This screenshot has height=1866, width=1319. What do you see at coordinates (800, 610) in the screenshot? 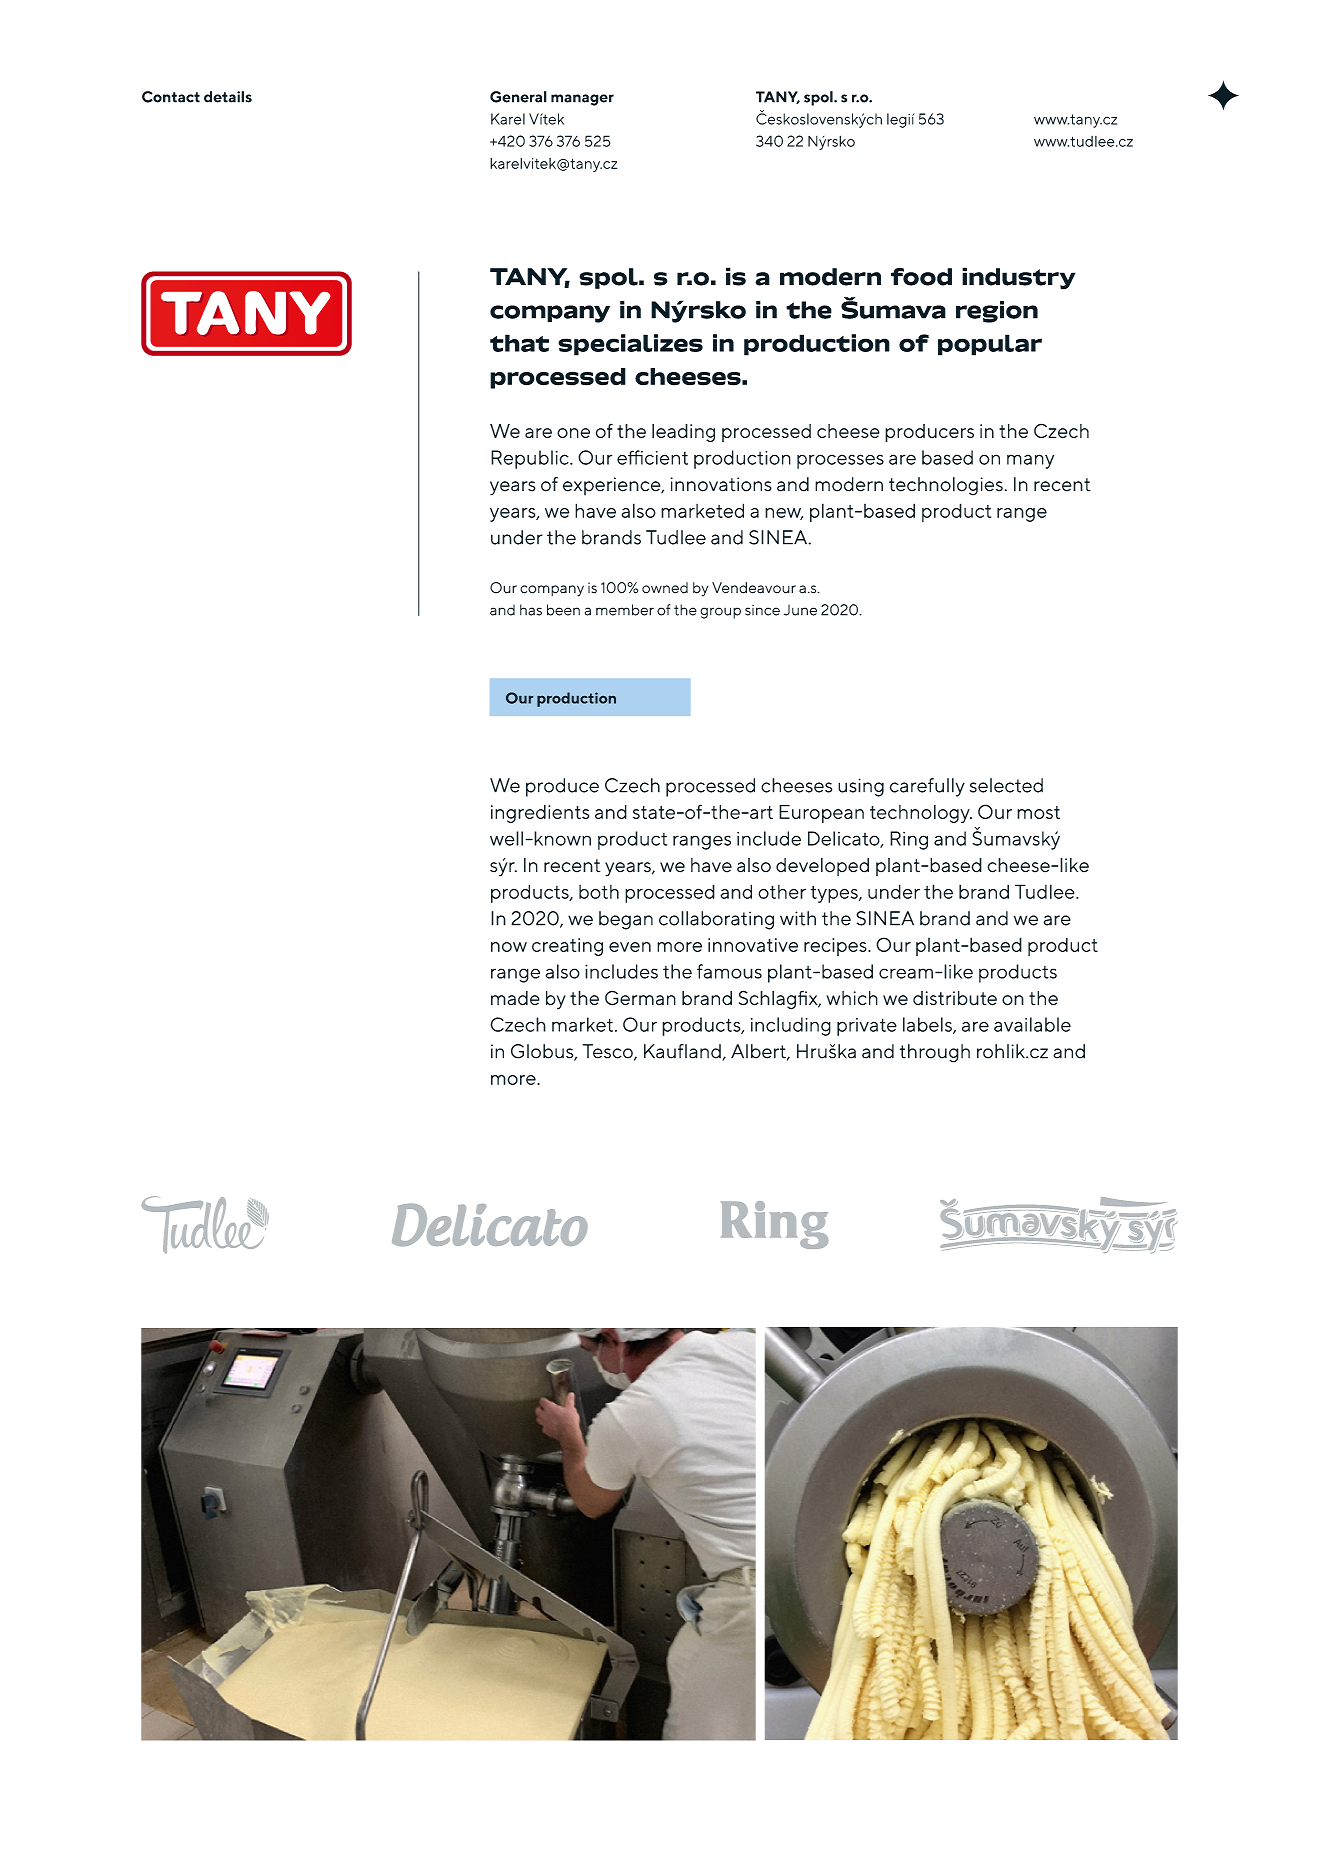
I see `June` at bounding box center [800, 610].
